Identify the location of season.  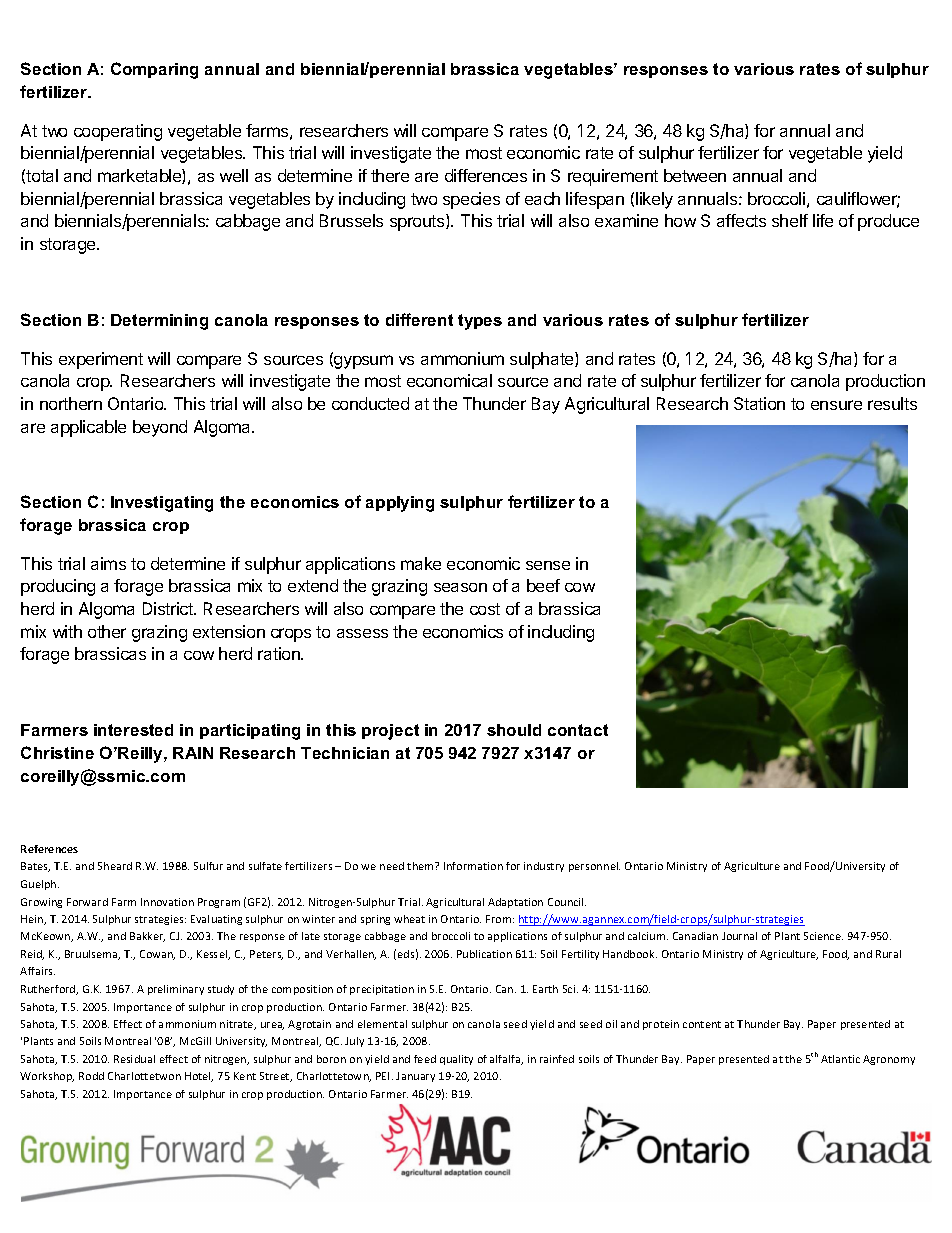
(460, 587).
